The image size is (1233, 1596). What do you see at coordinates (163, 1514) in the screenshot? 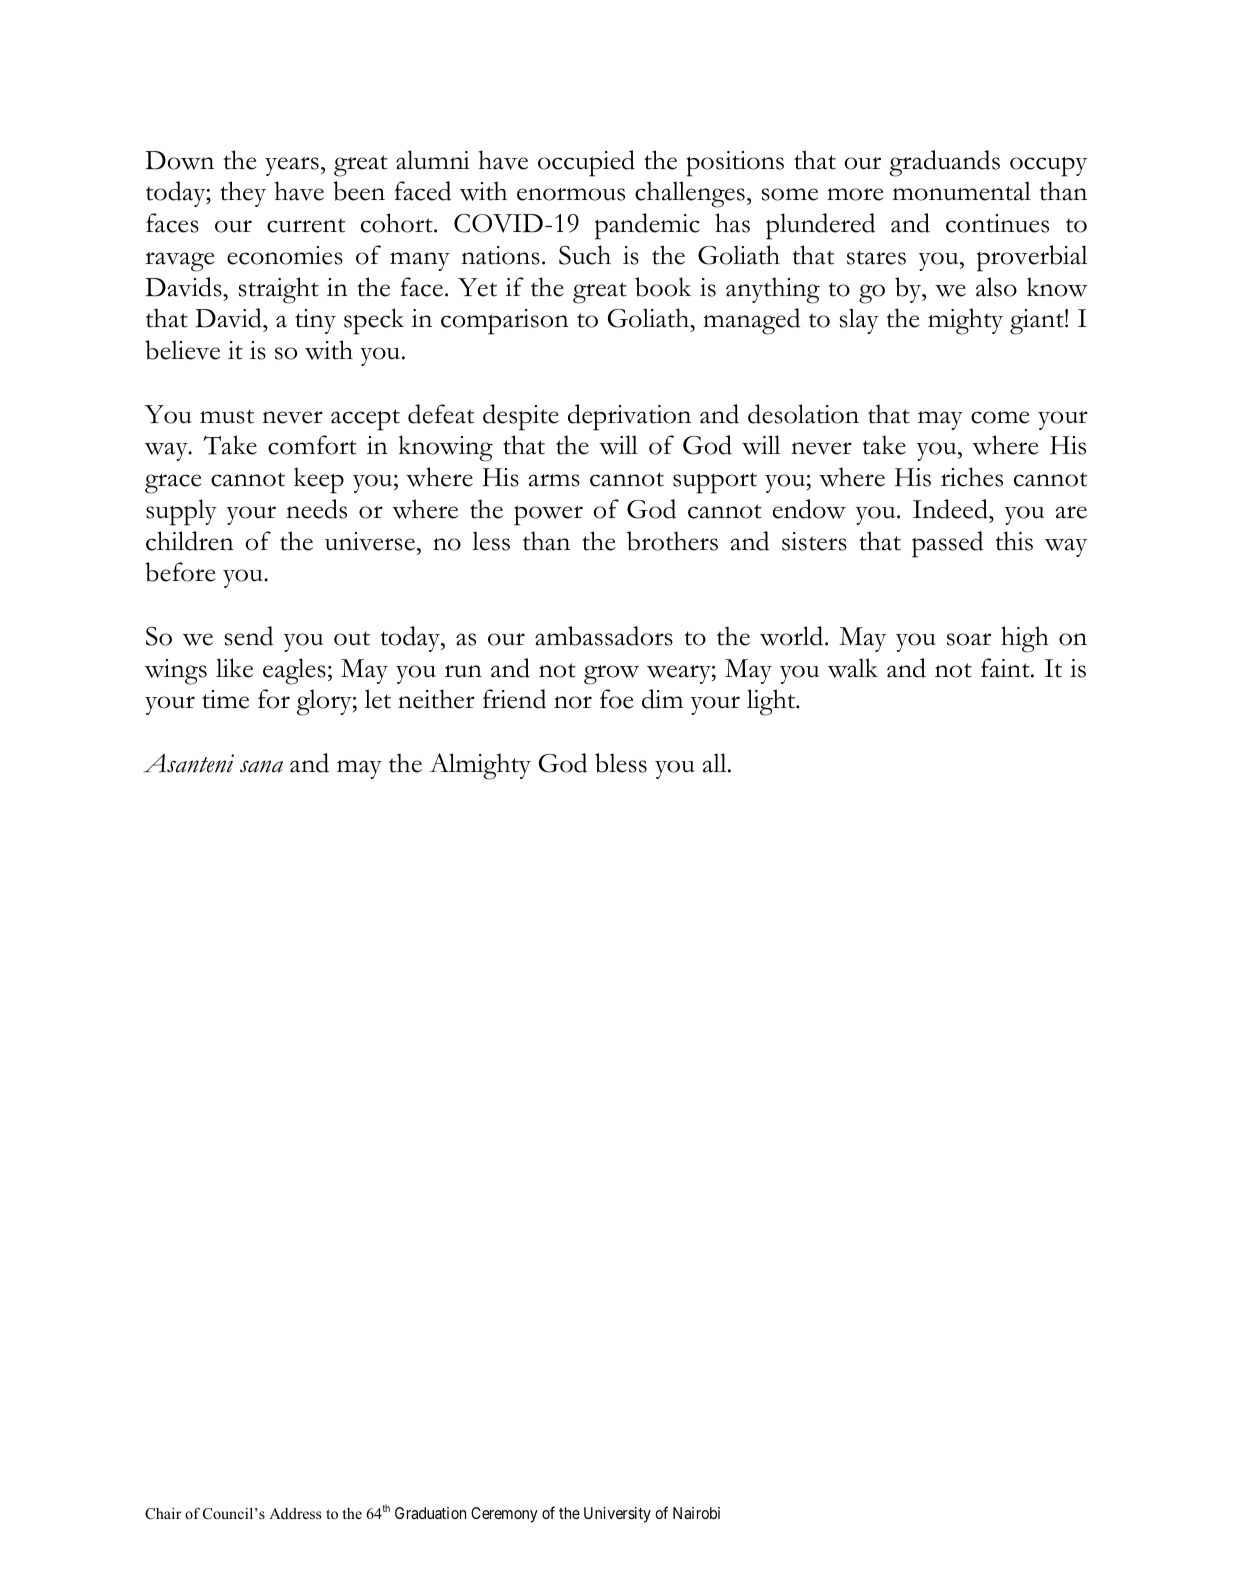
I see `Chair` at bounding box center [163, 1514].
